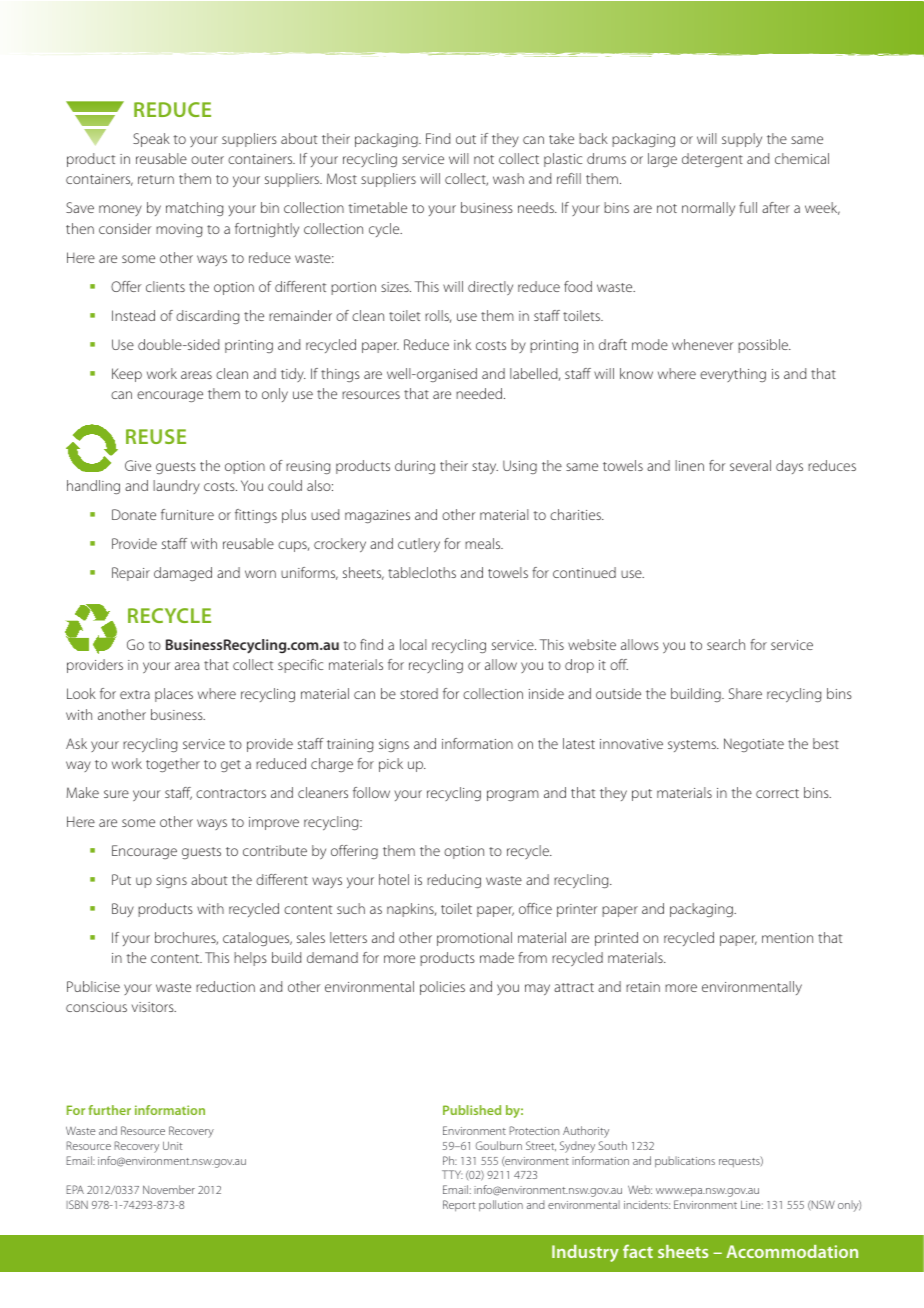 This page has height=1308, width=924. What do you see at coordinates (787, 938) in the page?
I see `mention` at bounding box center [787, 938].
